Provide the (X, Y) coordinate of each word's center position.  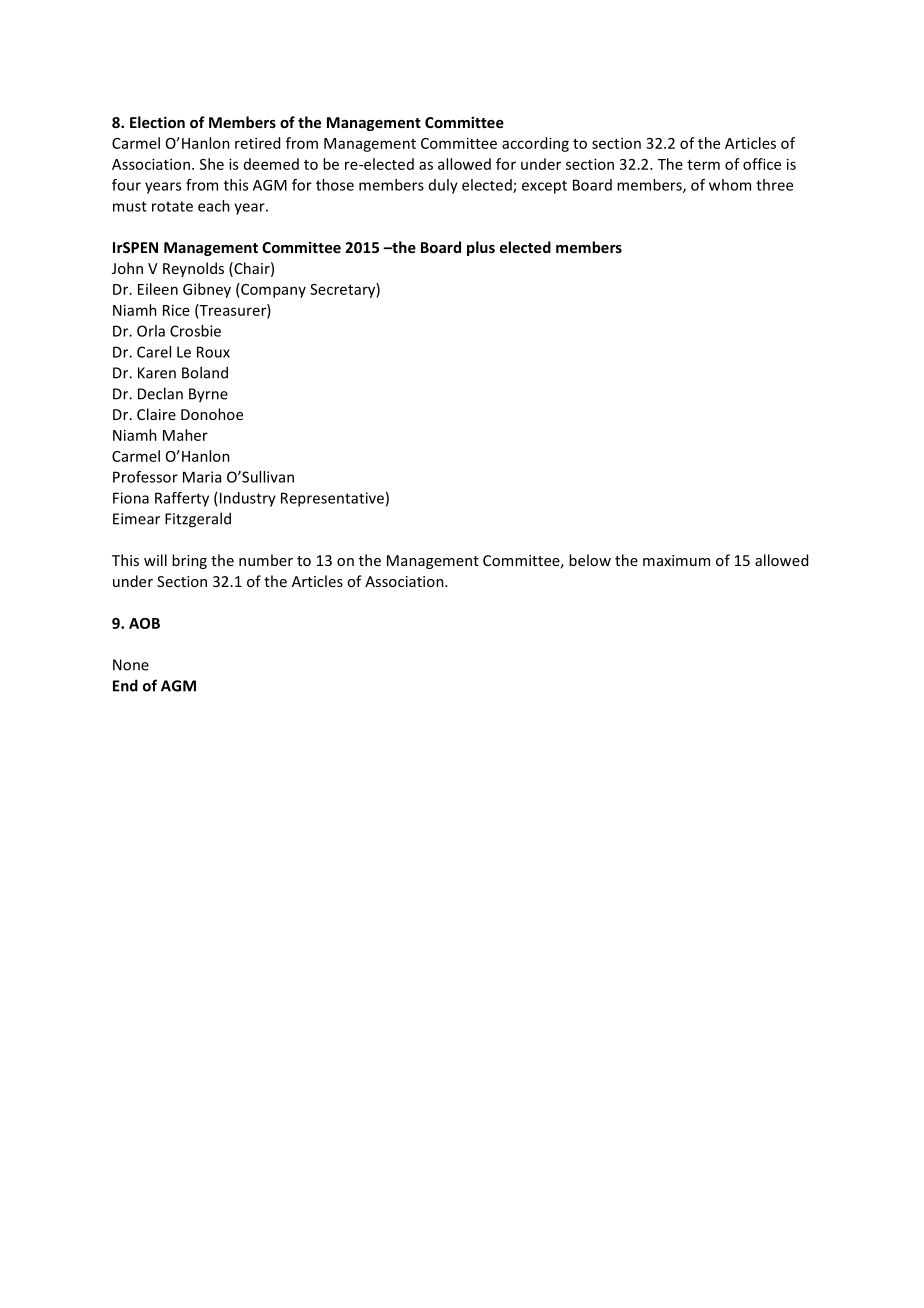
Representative (332, 499)
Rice (176, 310)
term (703, 165)
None (131, 665)
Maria (202, 477)
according (535, 144)
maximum (676, 560)
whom (730, 185)
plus (481, 248)
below (590, 560)
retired (257, 143)
